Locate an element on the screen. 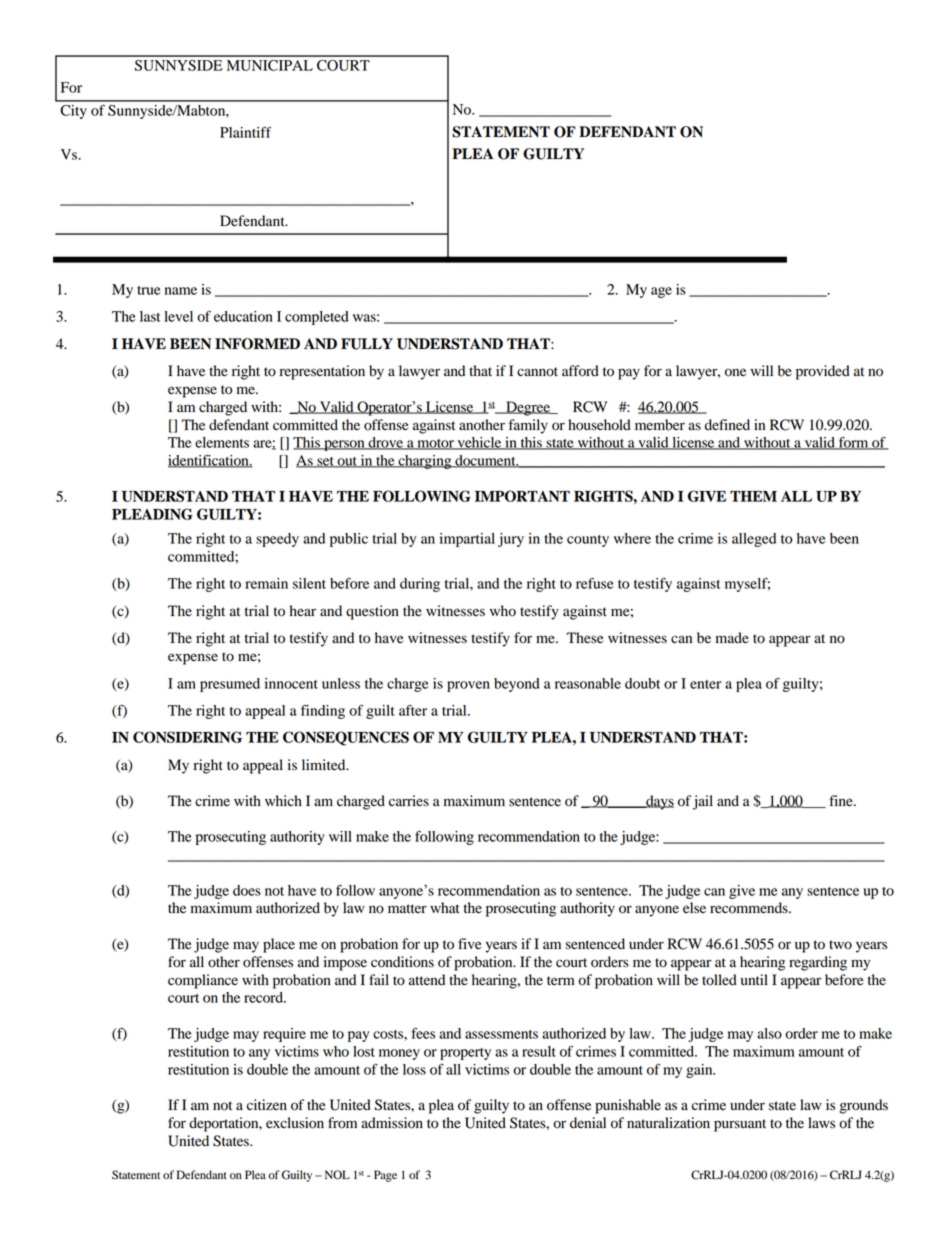  does is located at coordinates (247, 890).
